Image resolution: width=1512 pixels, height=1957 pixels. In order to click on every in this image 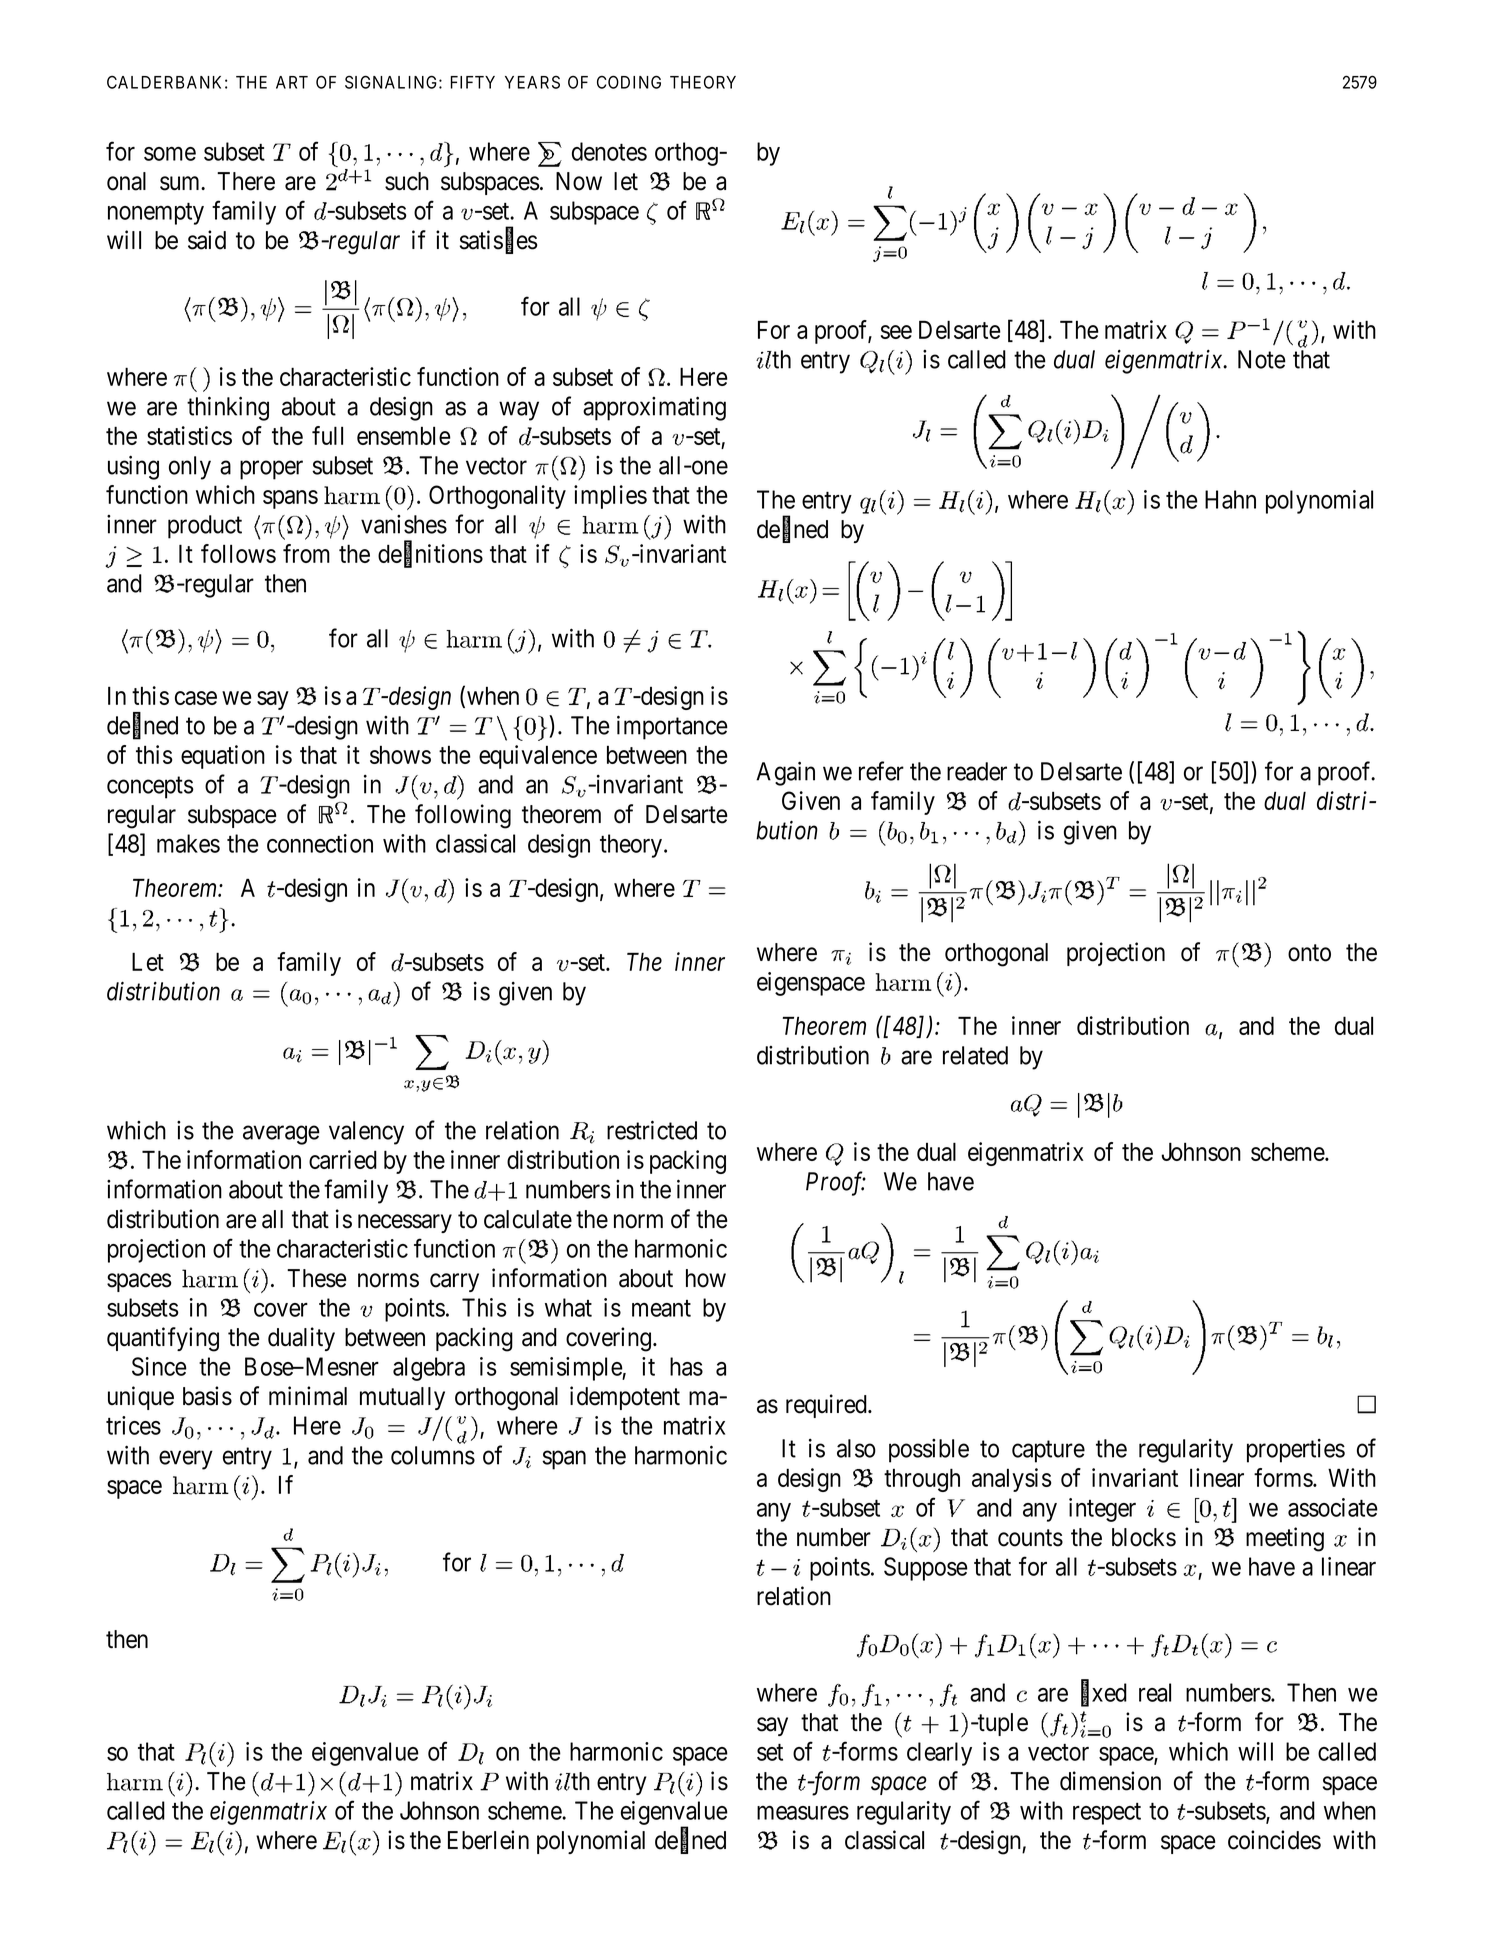, I will do `click(186, 1460)`.
